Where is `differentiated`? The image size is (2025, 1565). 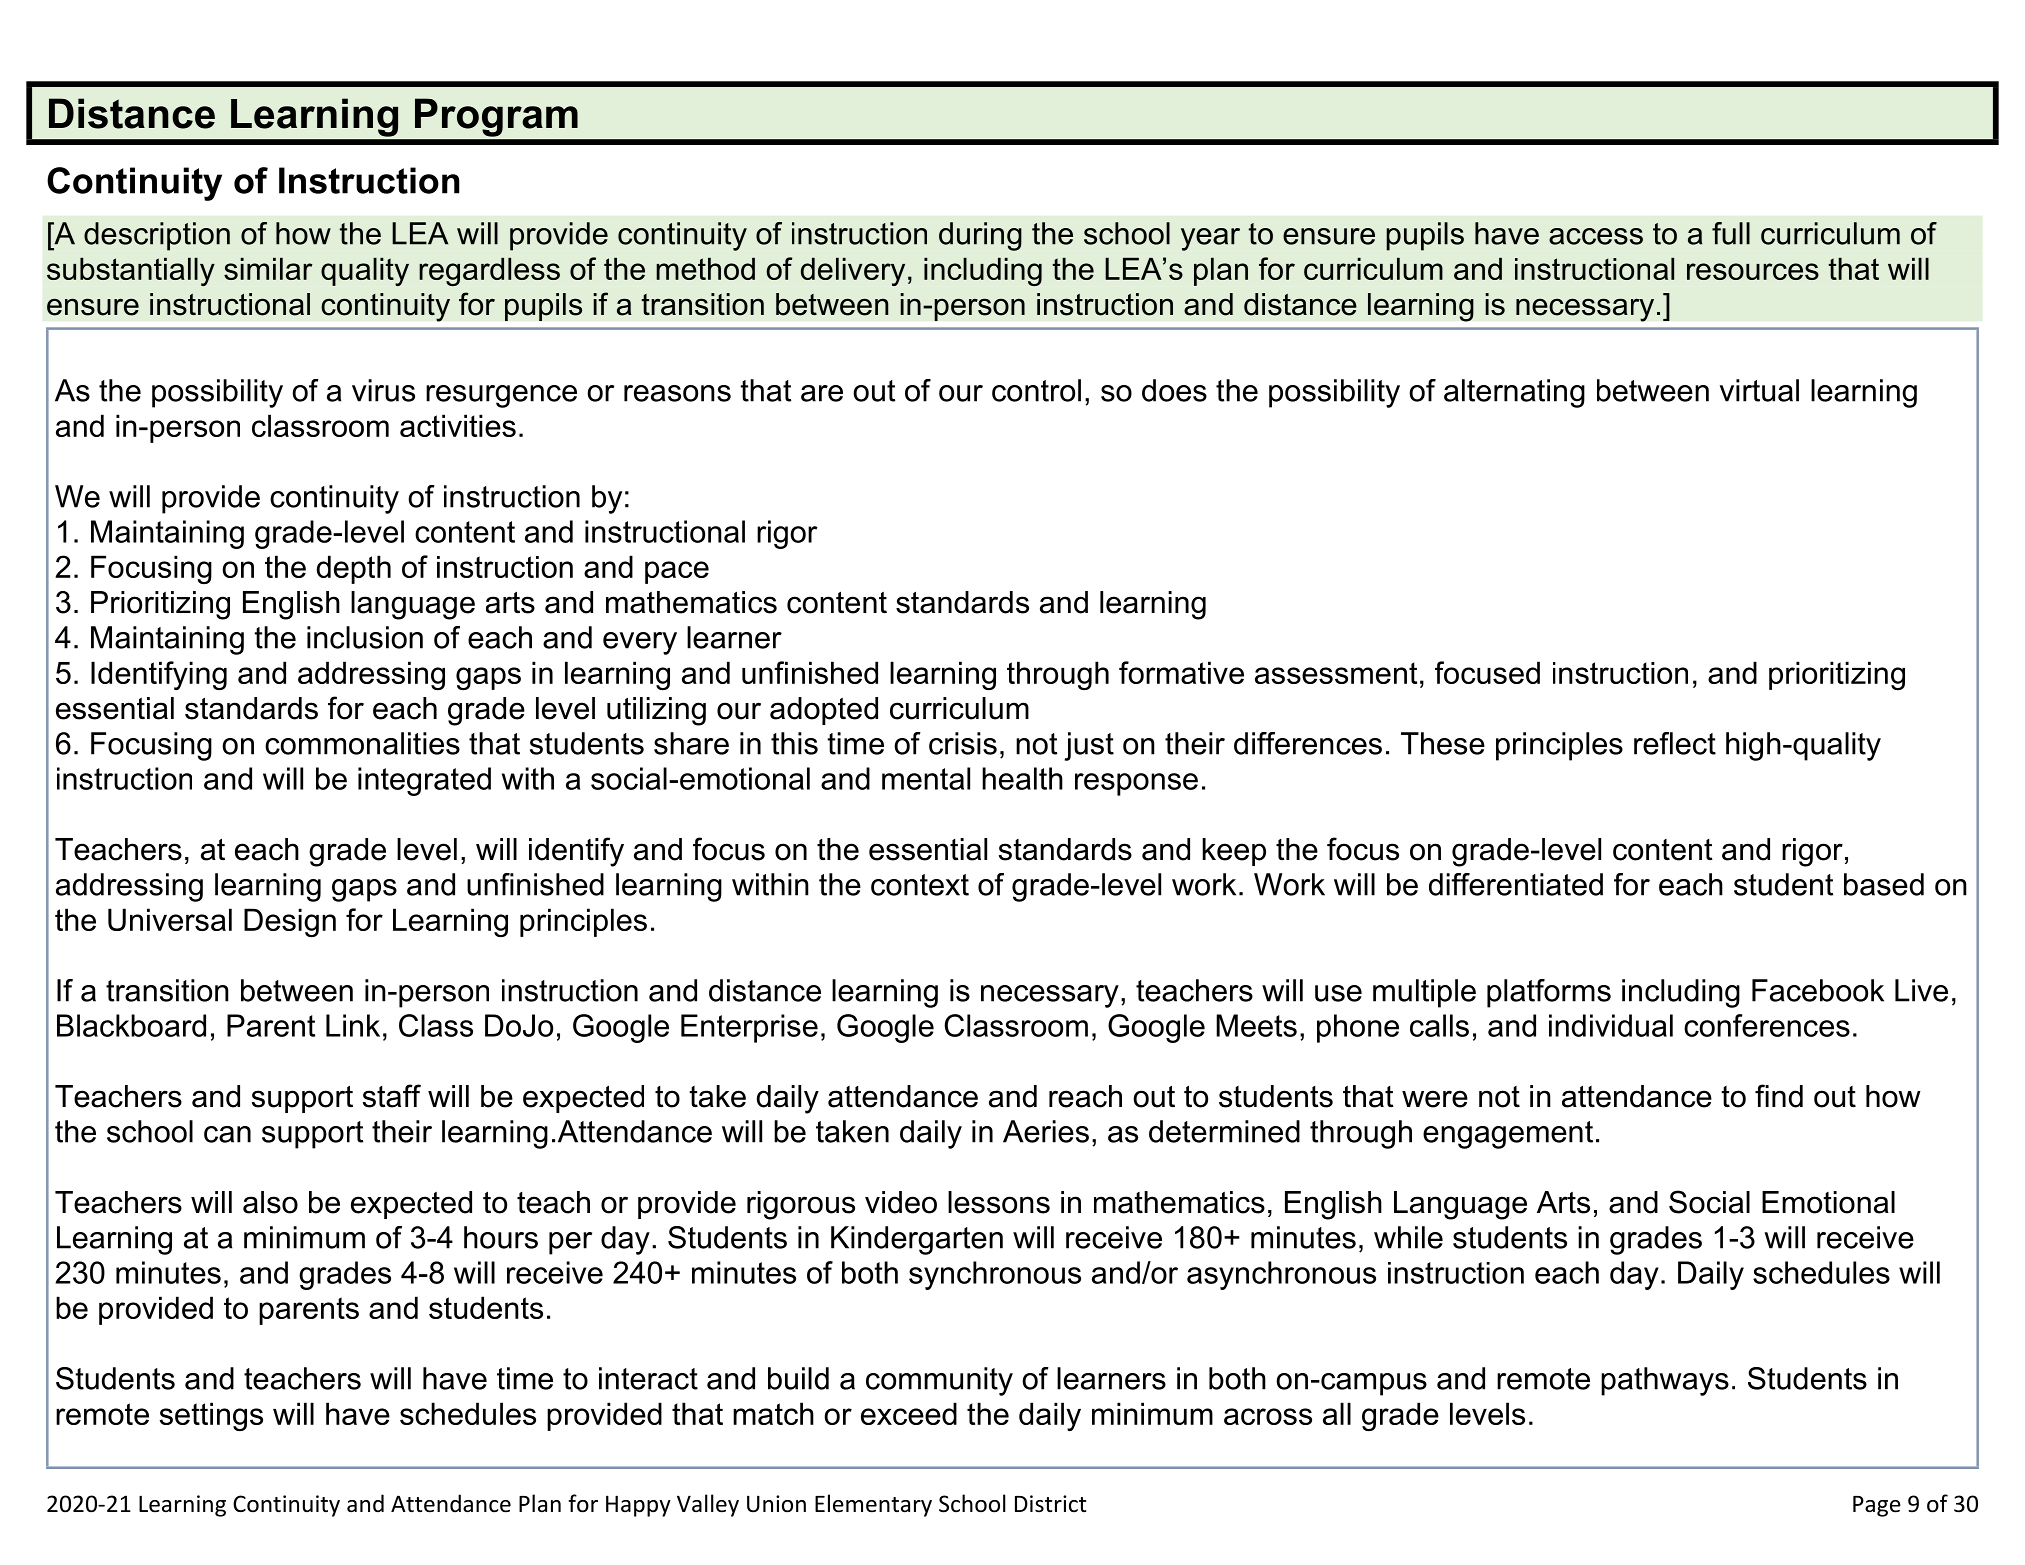 differentiated is located at coordinates (1516, 884).
